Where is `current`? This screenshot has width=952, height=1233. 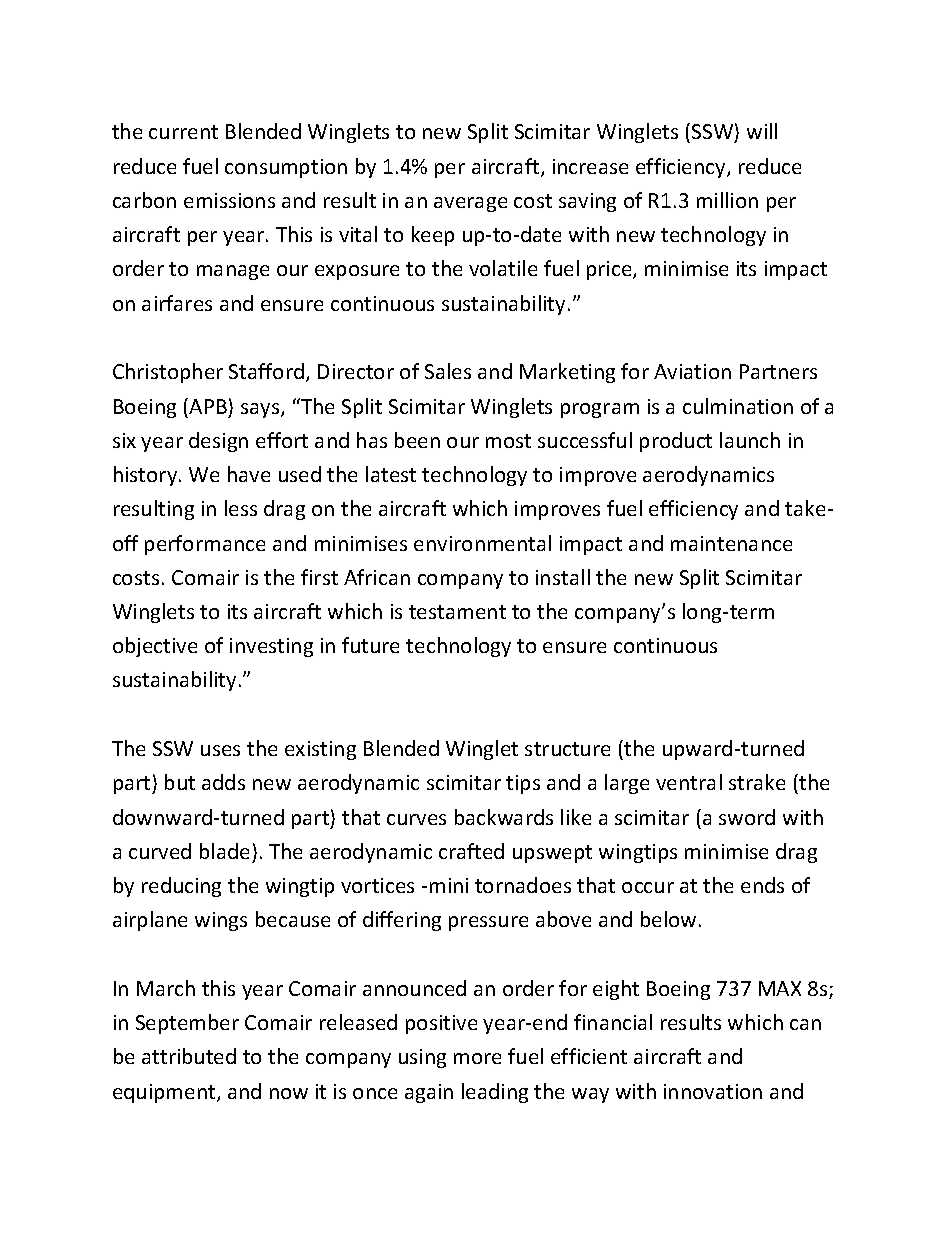
current is located at coordinates (183, 132).
